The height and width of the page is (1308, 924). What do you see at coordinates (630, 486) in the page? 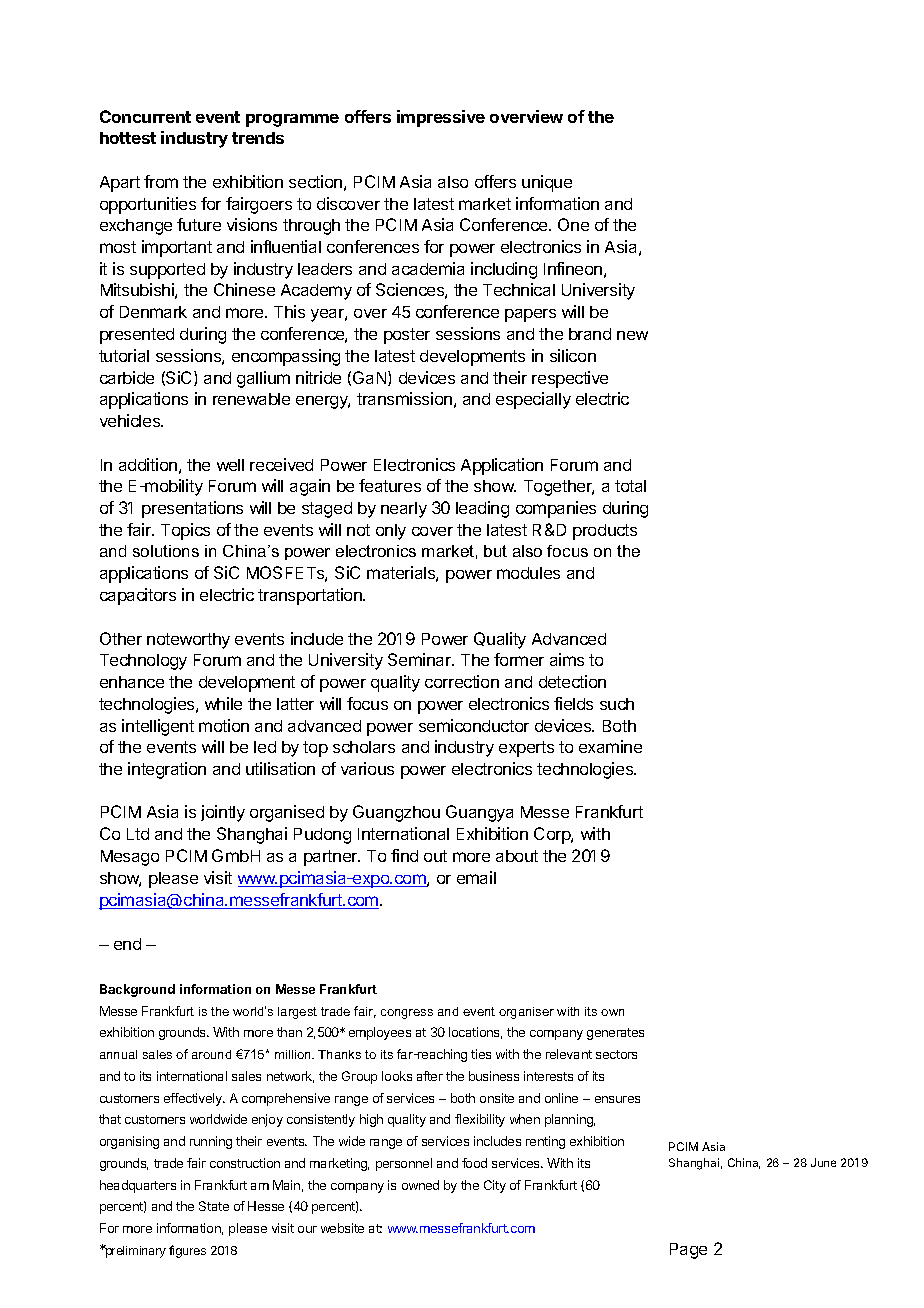
I see `total` at bounding box center [630, 486].
